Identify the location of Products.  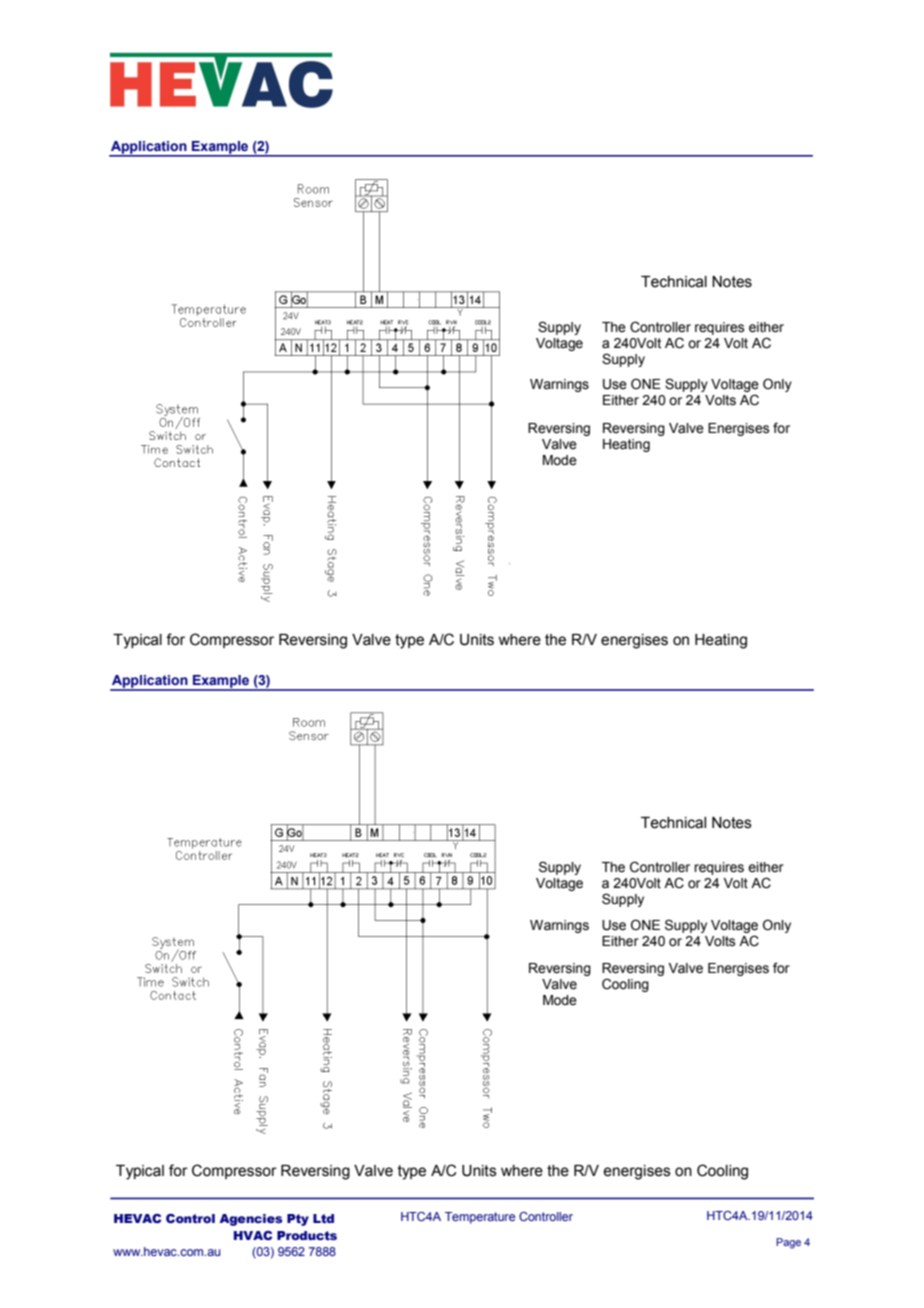
(307, 1235).
